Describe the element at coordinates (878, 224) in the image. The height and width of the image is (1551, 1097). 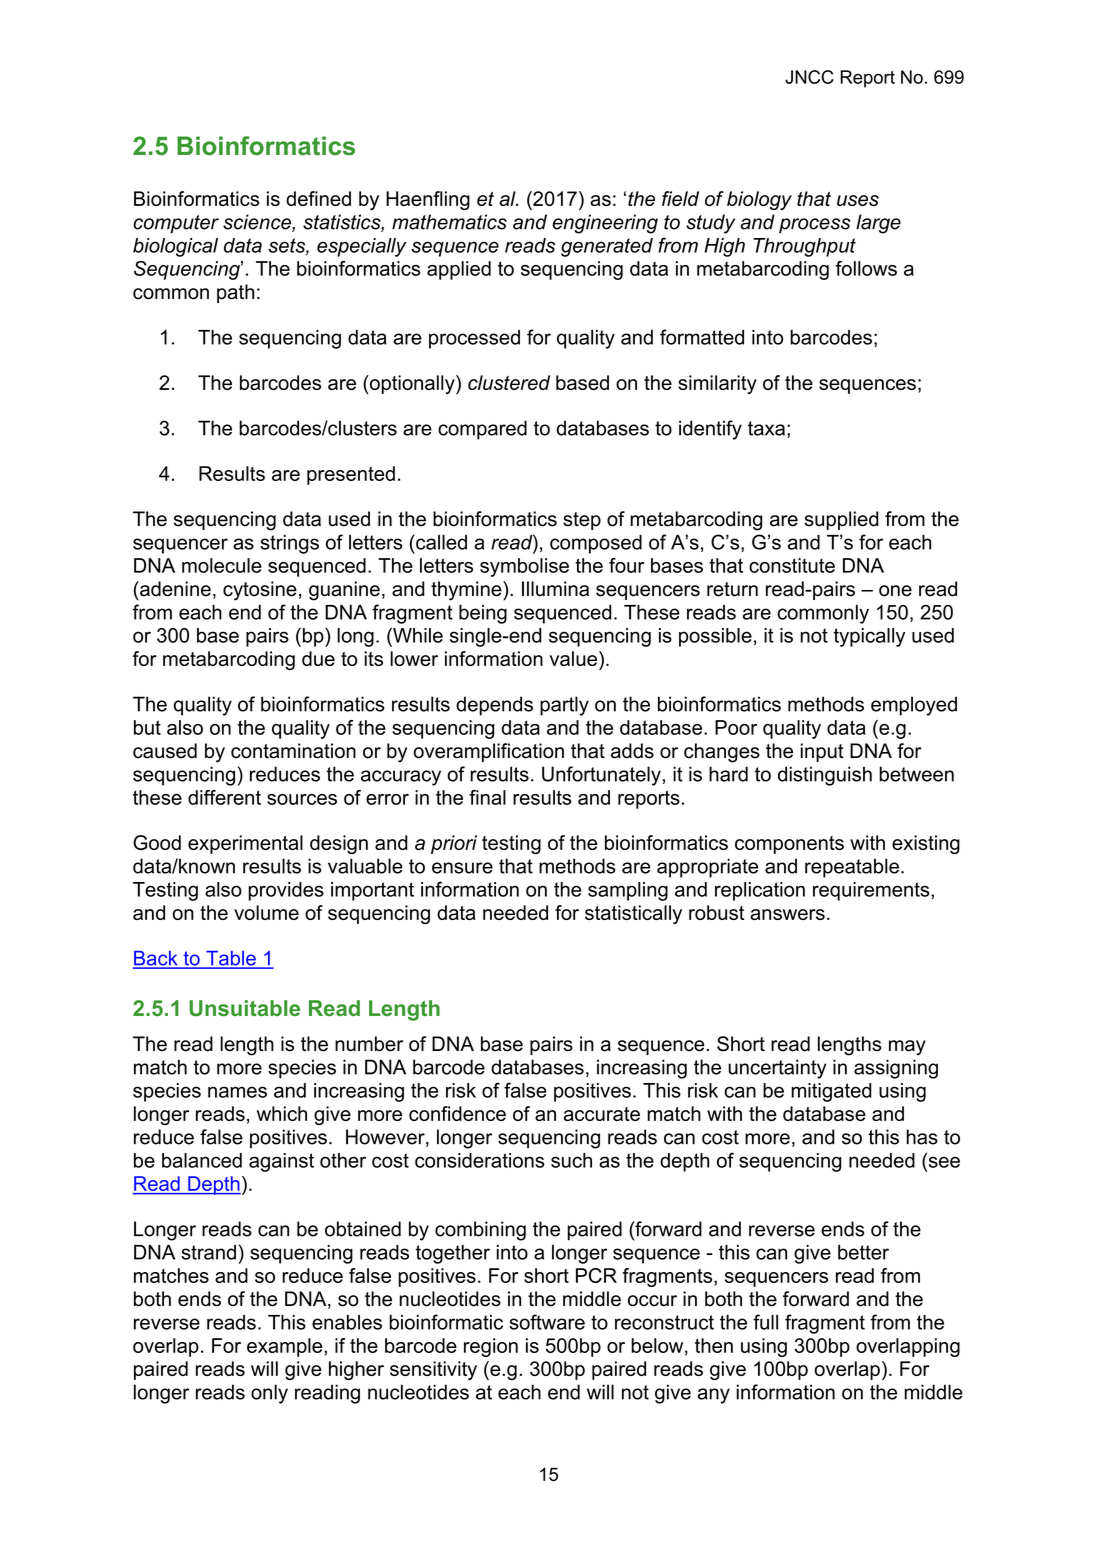
I see `large` at that location.
